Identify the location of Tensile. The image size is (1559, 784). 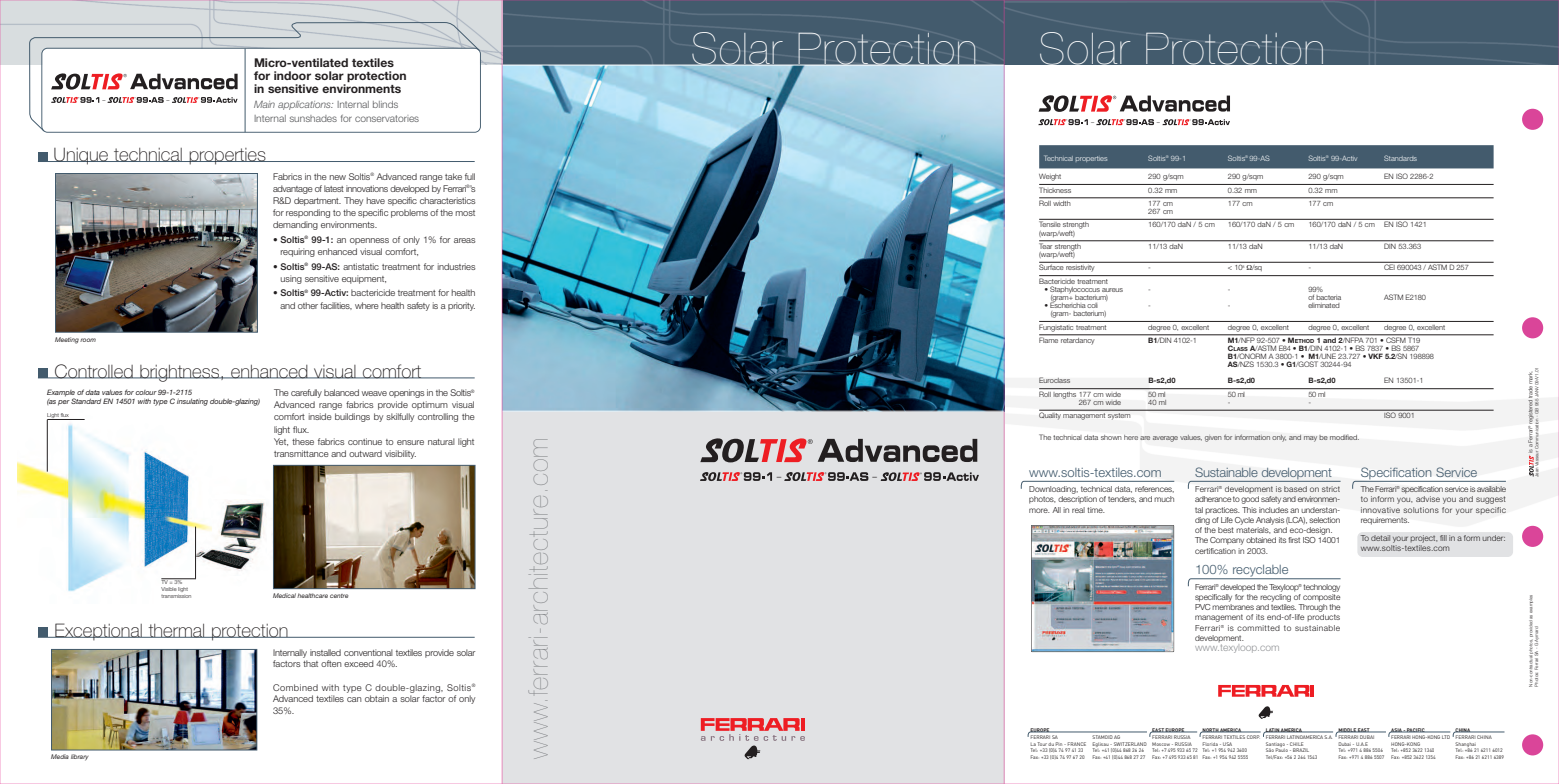
(1050, 224).
